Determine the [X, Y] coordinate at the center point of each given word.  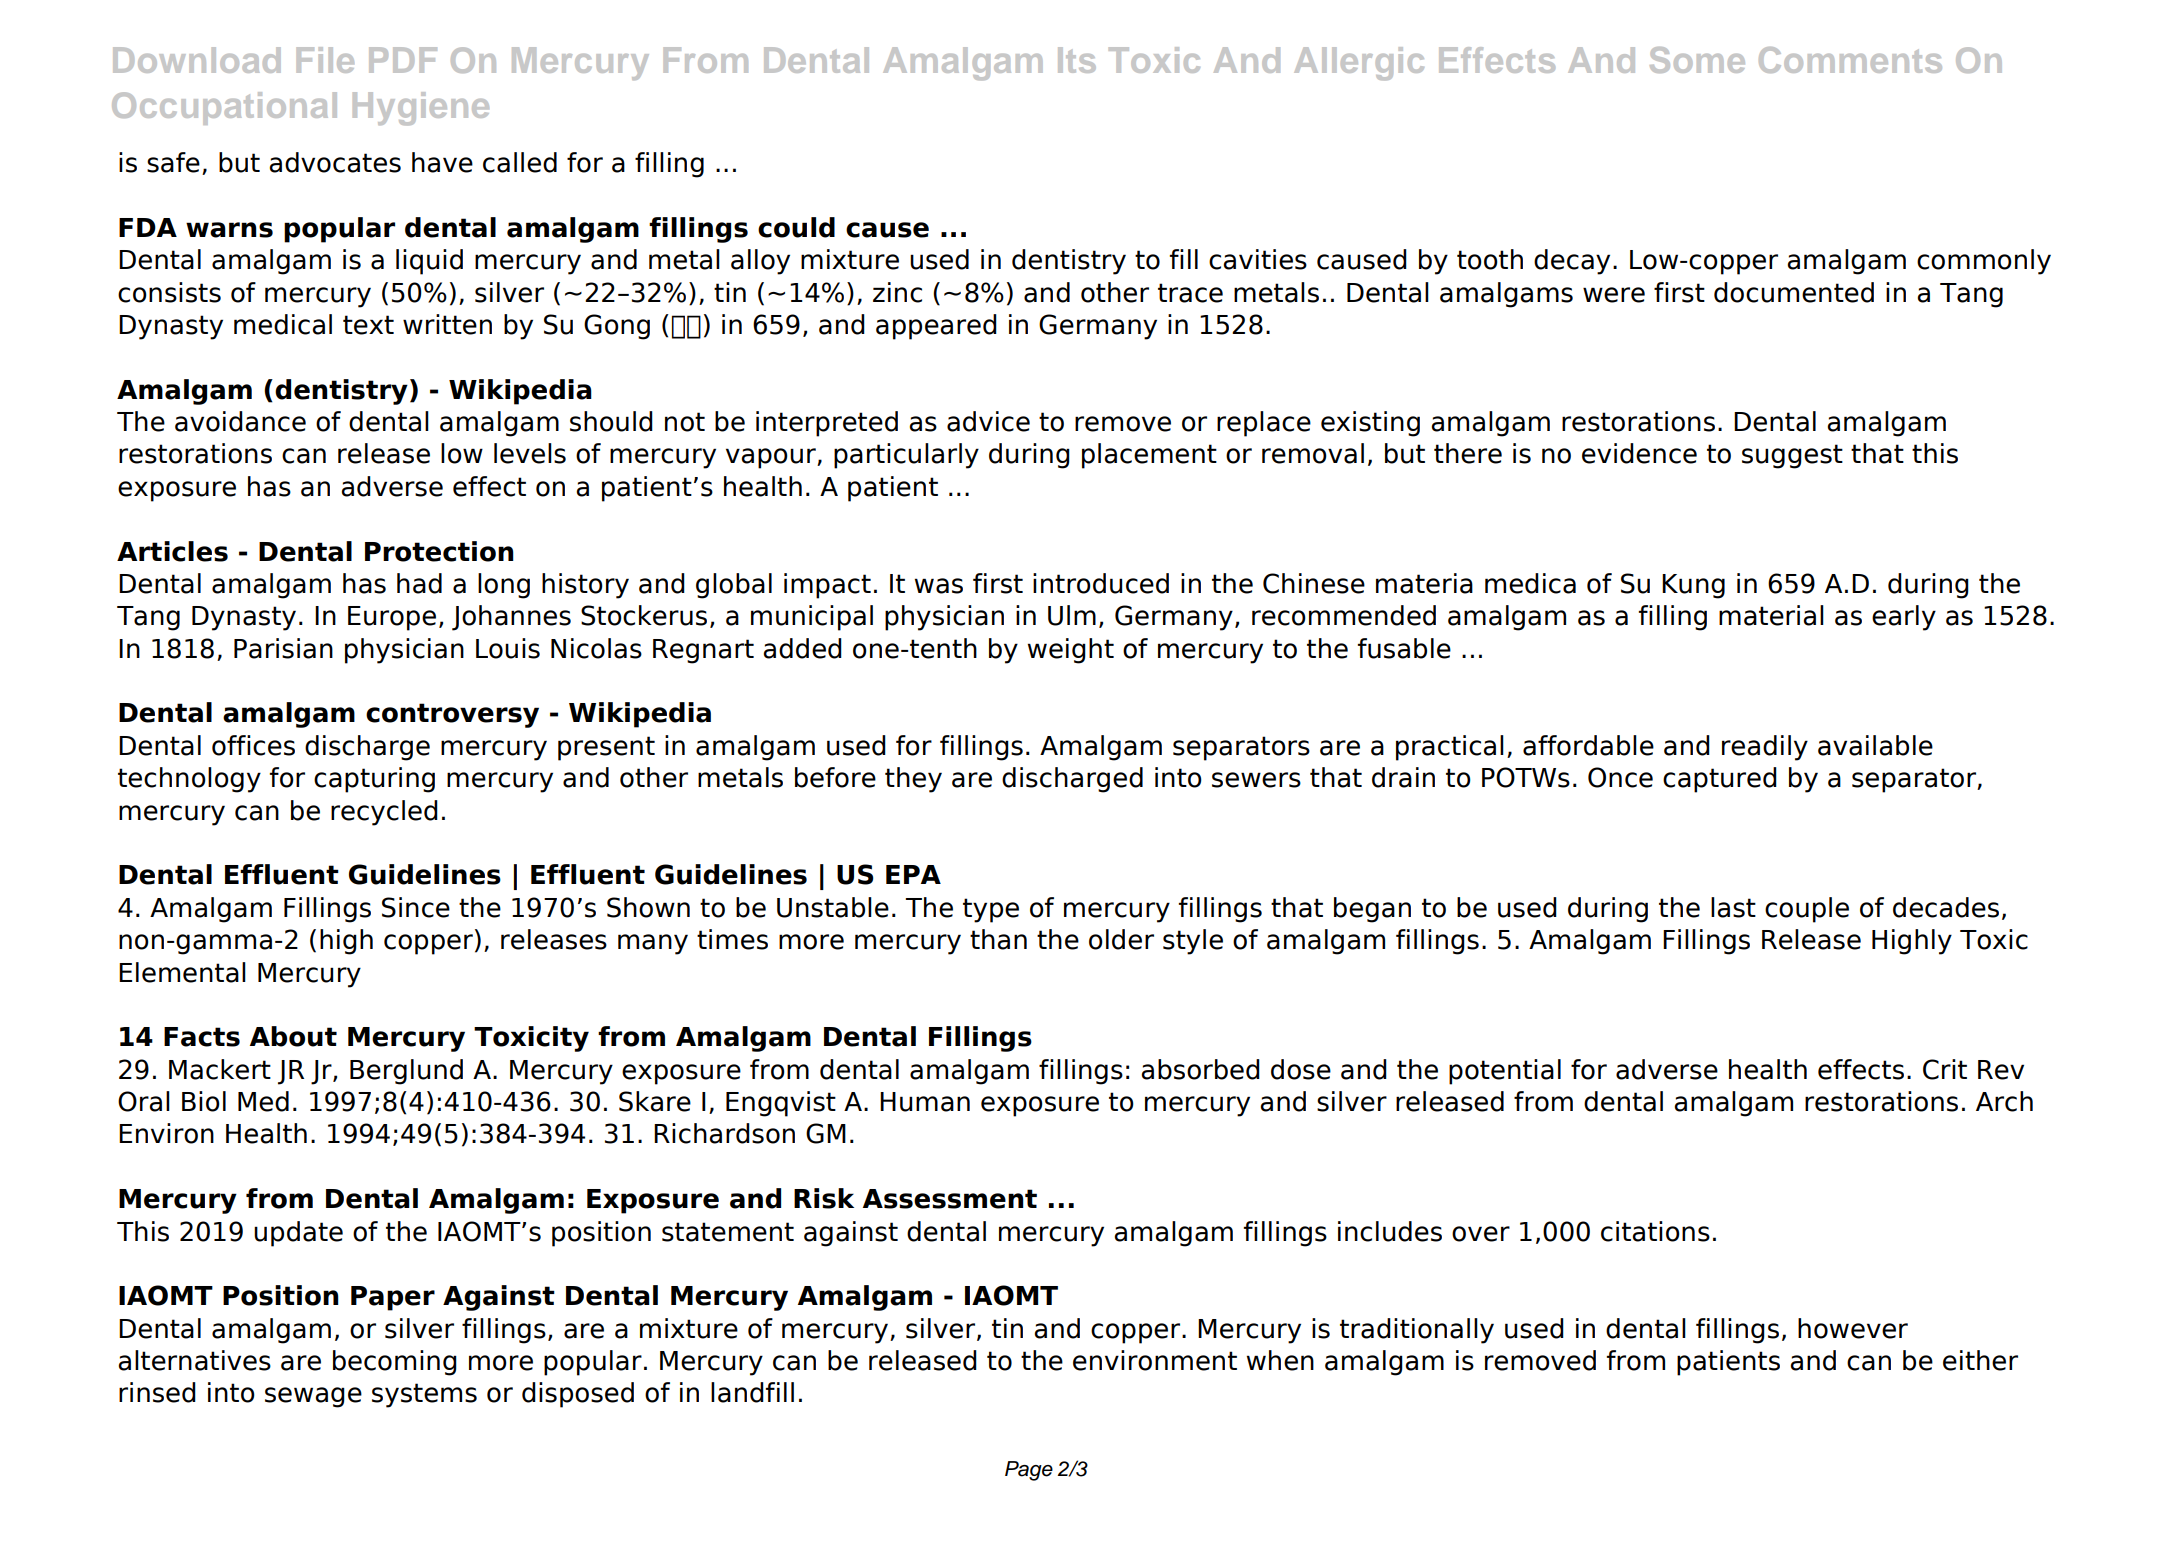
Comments [1850, 60]
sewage [313, 1397]
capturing [374, 780]
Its [1077, 60]
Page [1029, 1471]
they [913, 780]
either [1980, 1360]
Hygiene [421, 109]
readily [1765, 748]
